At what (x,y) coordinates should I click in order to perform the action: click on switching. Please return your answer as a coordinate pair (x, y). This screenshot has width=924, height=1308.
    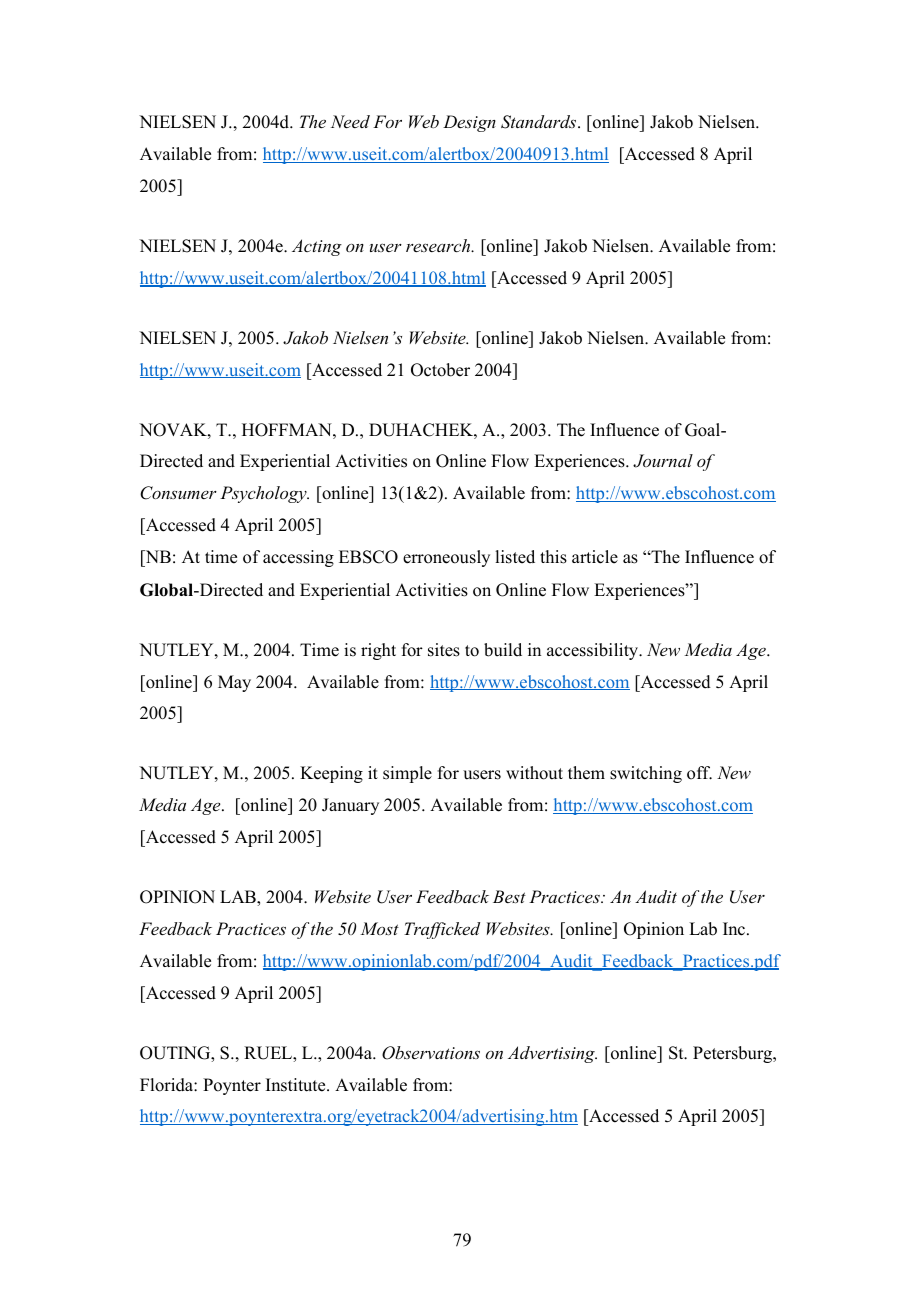
    Looking at the image, I should click on (646, 774).
